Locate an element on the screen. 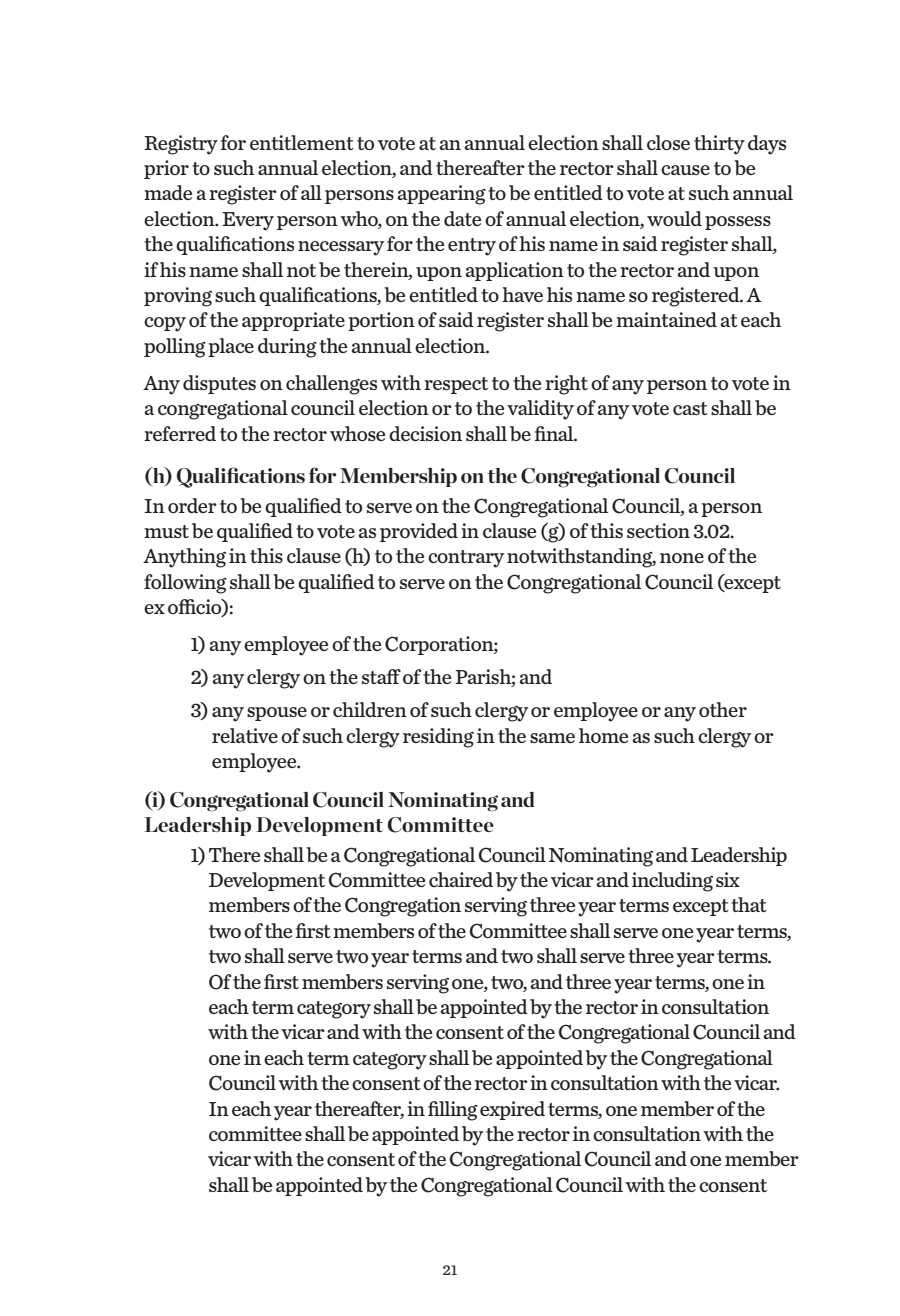 The height and width of the screenshot is (1316, 900). expired is located at coordinates (512, 1110).
